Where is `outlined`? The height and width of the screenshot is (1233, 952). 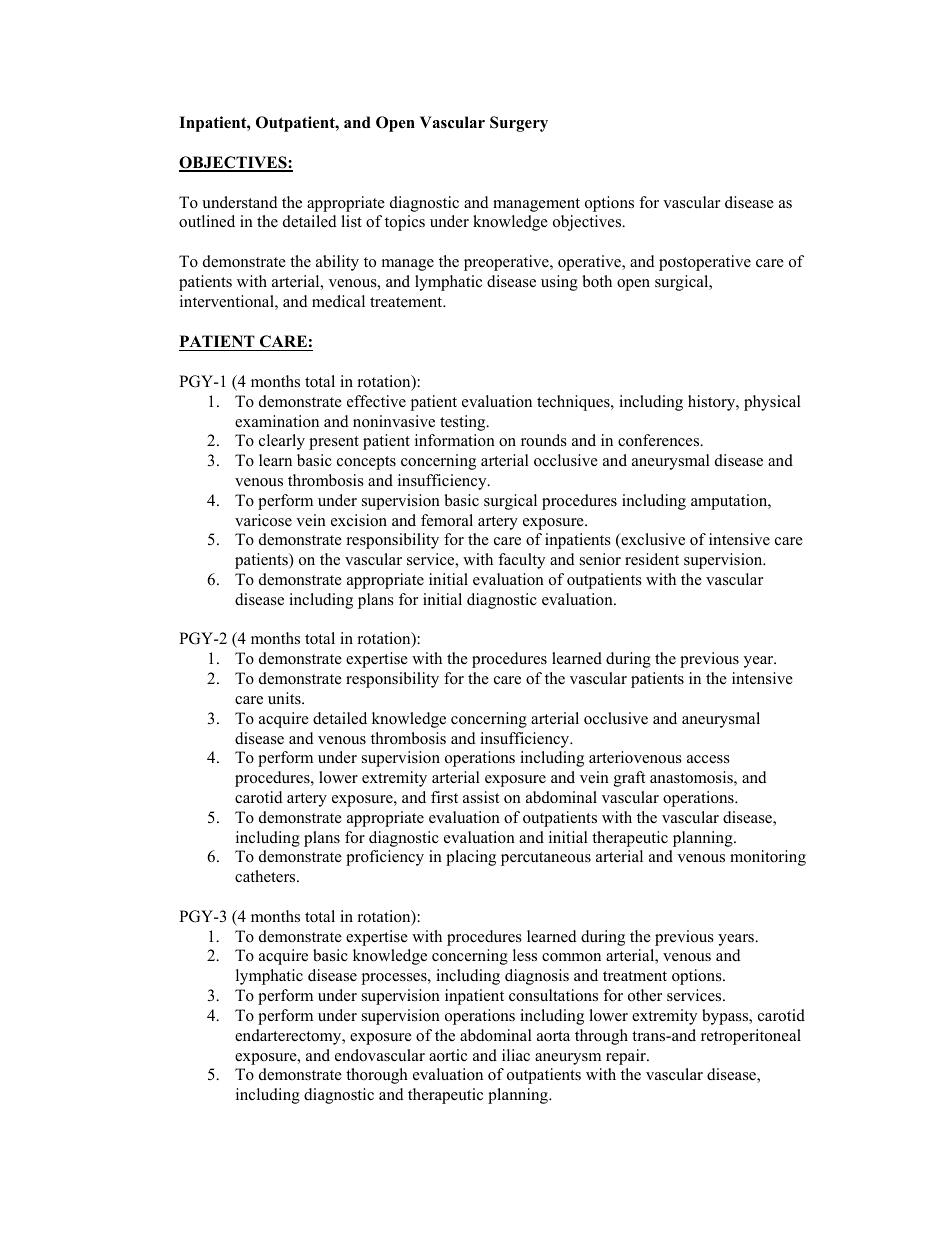
outlined is located at coordinates (207, 221).
